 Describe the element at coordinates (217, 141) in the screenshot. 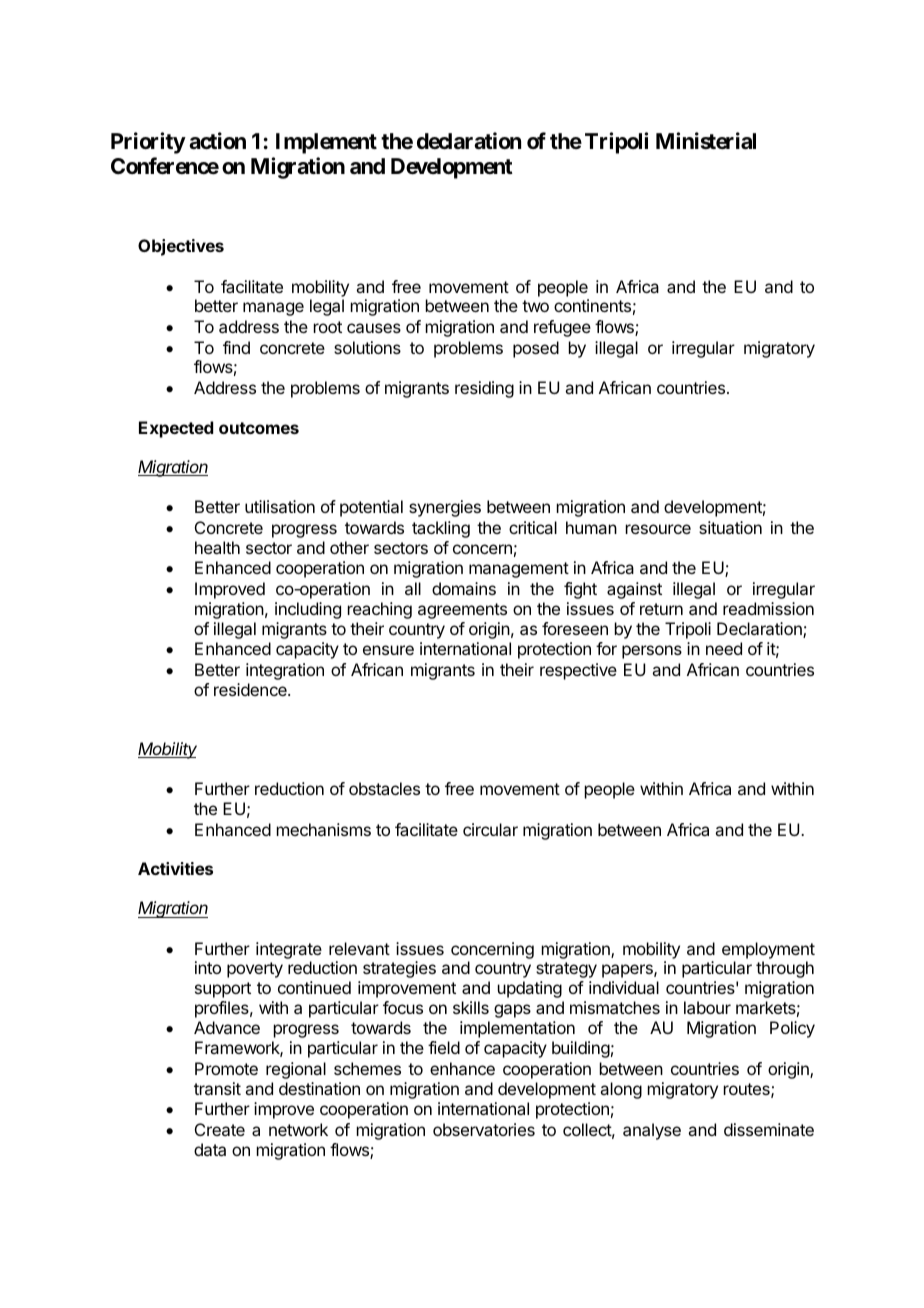

I see `action` at that location.
